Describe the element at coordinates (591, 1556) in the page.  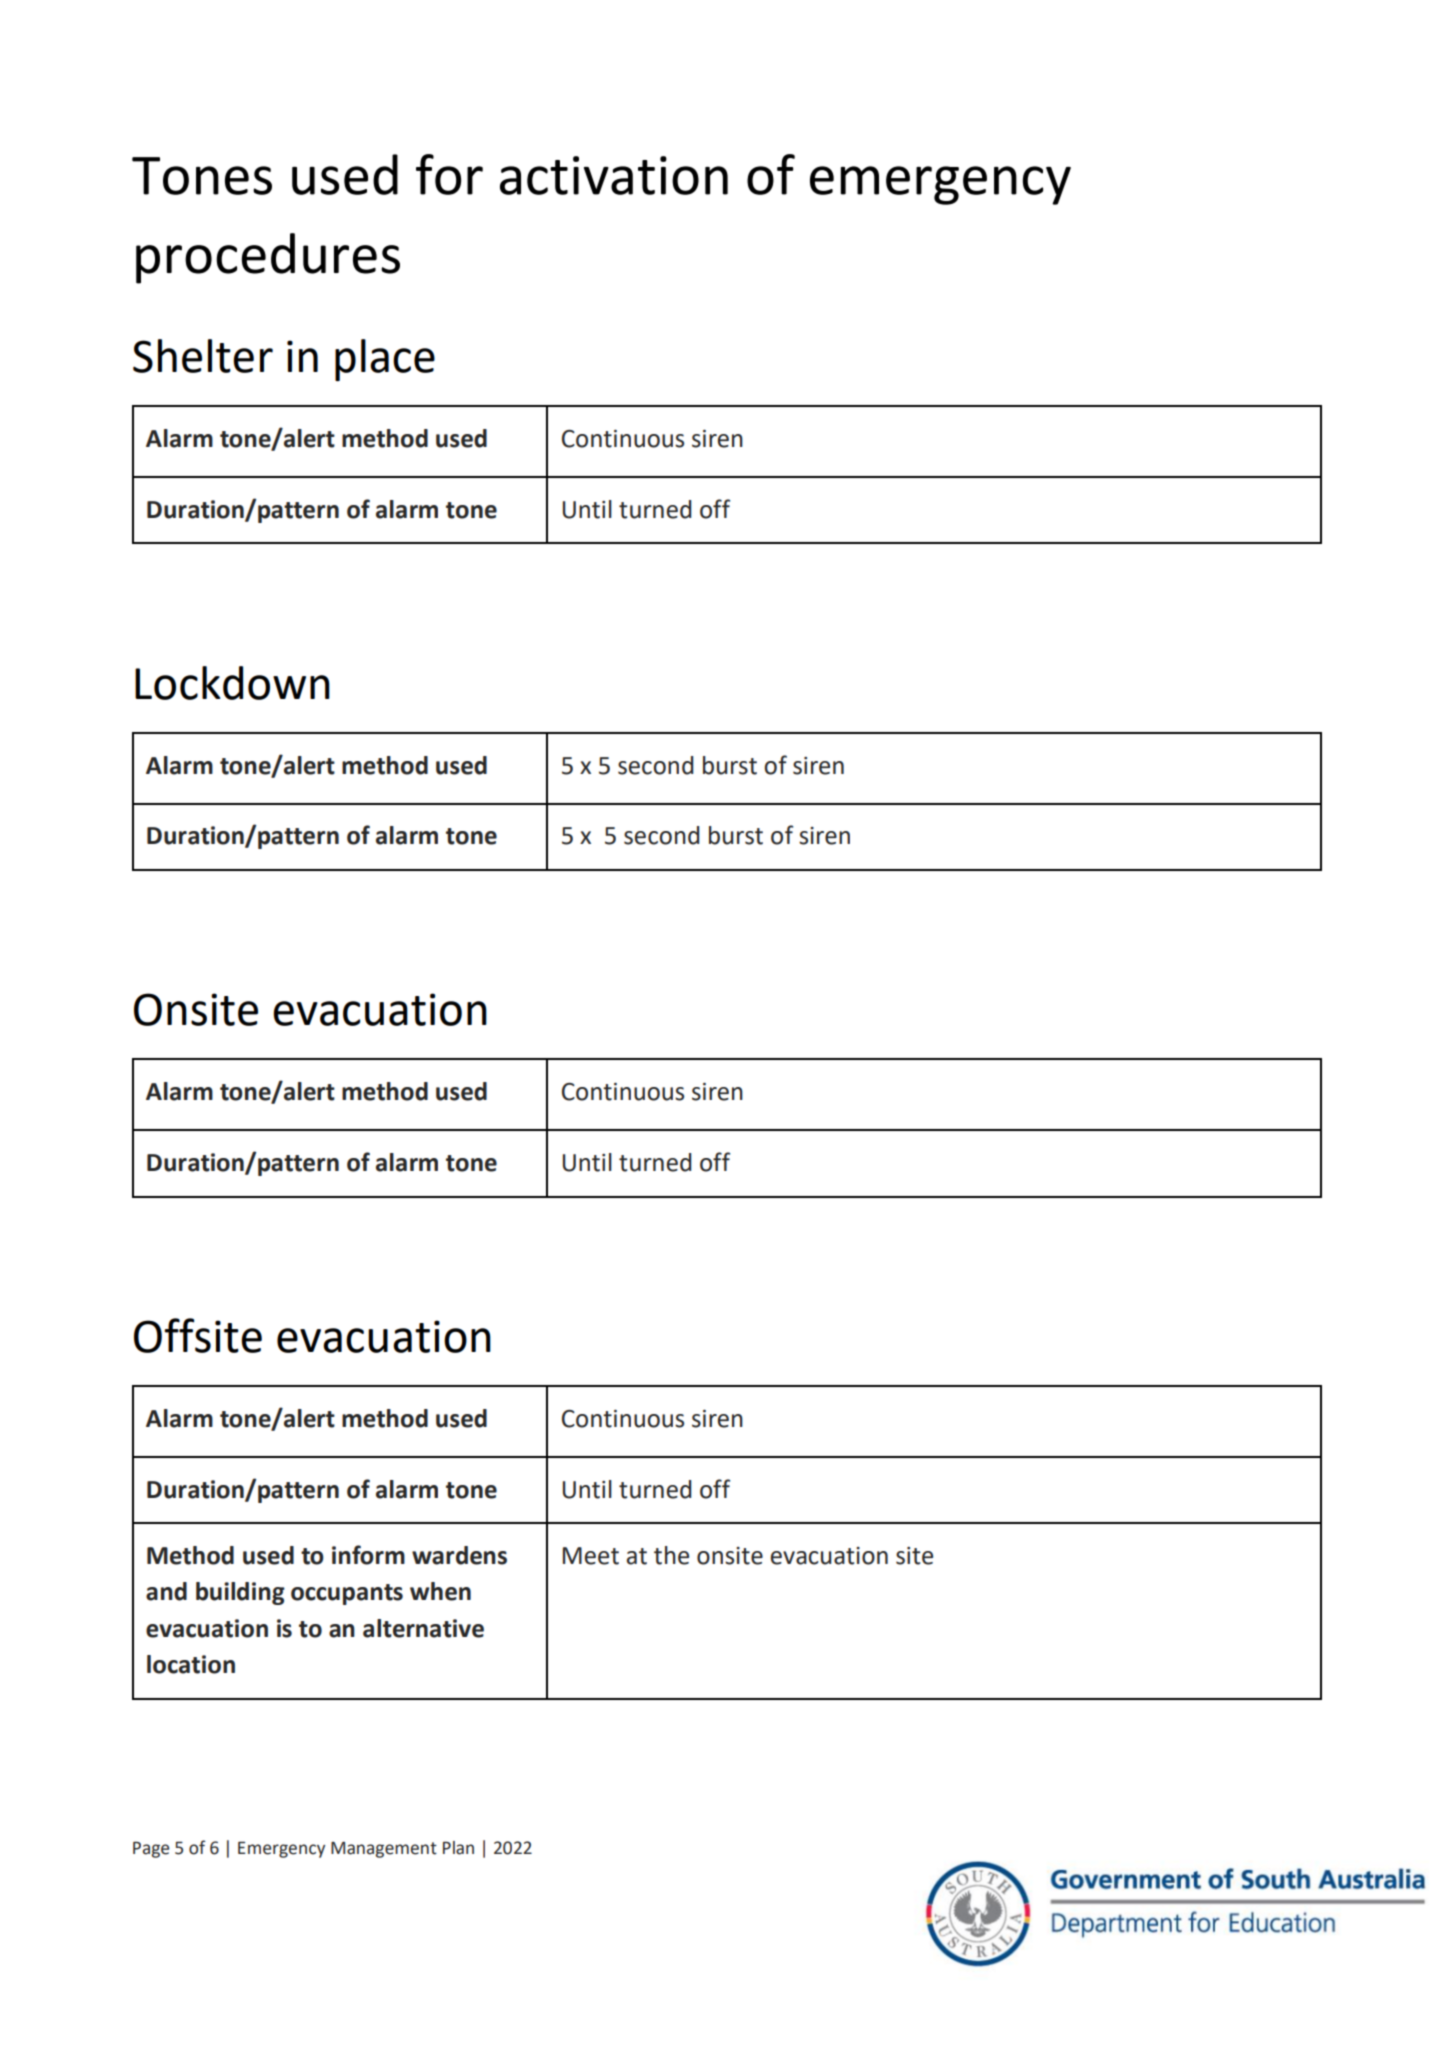
I see `Meet` at that location.
